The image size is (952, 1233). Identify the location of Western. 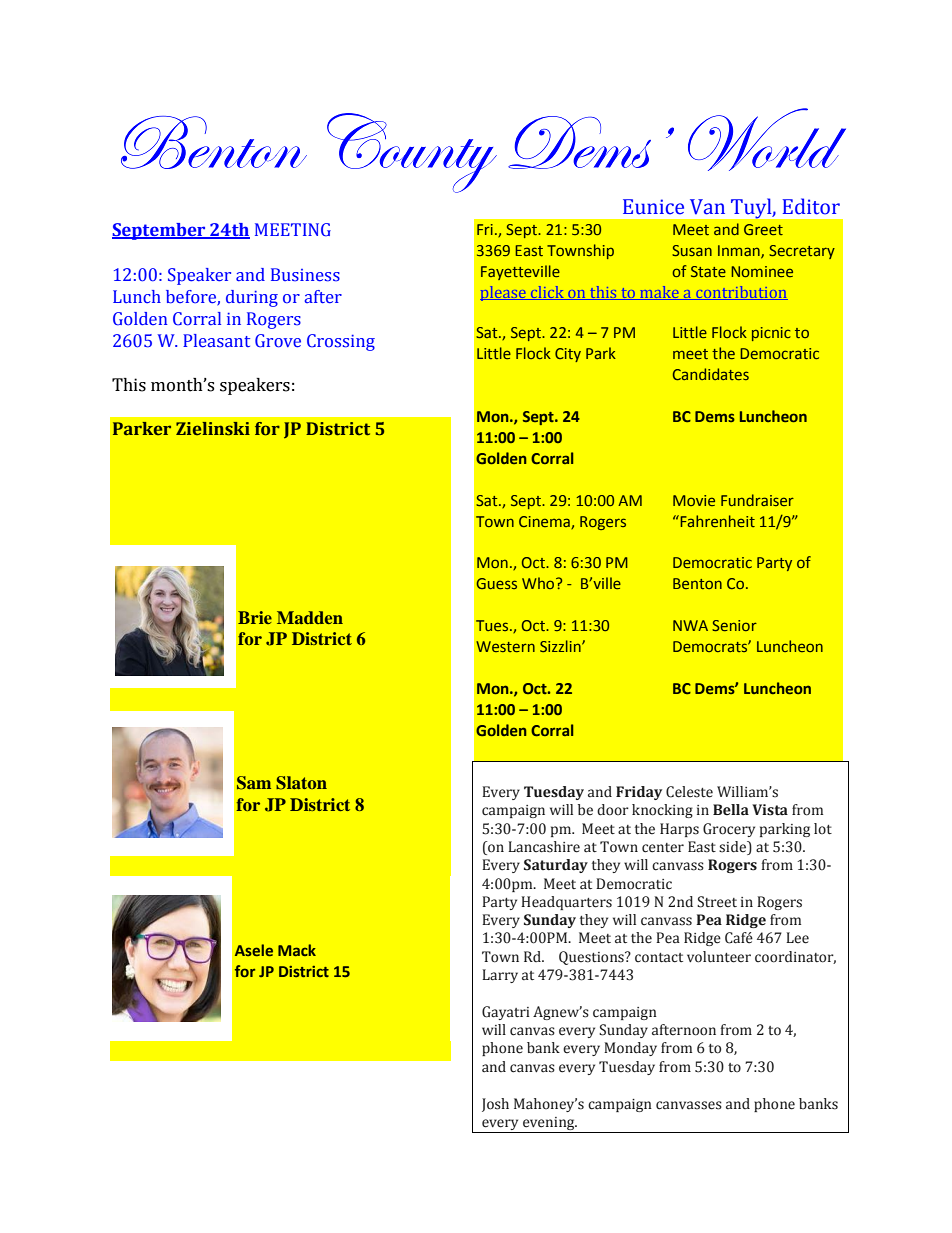
(505, 646).
